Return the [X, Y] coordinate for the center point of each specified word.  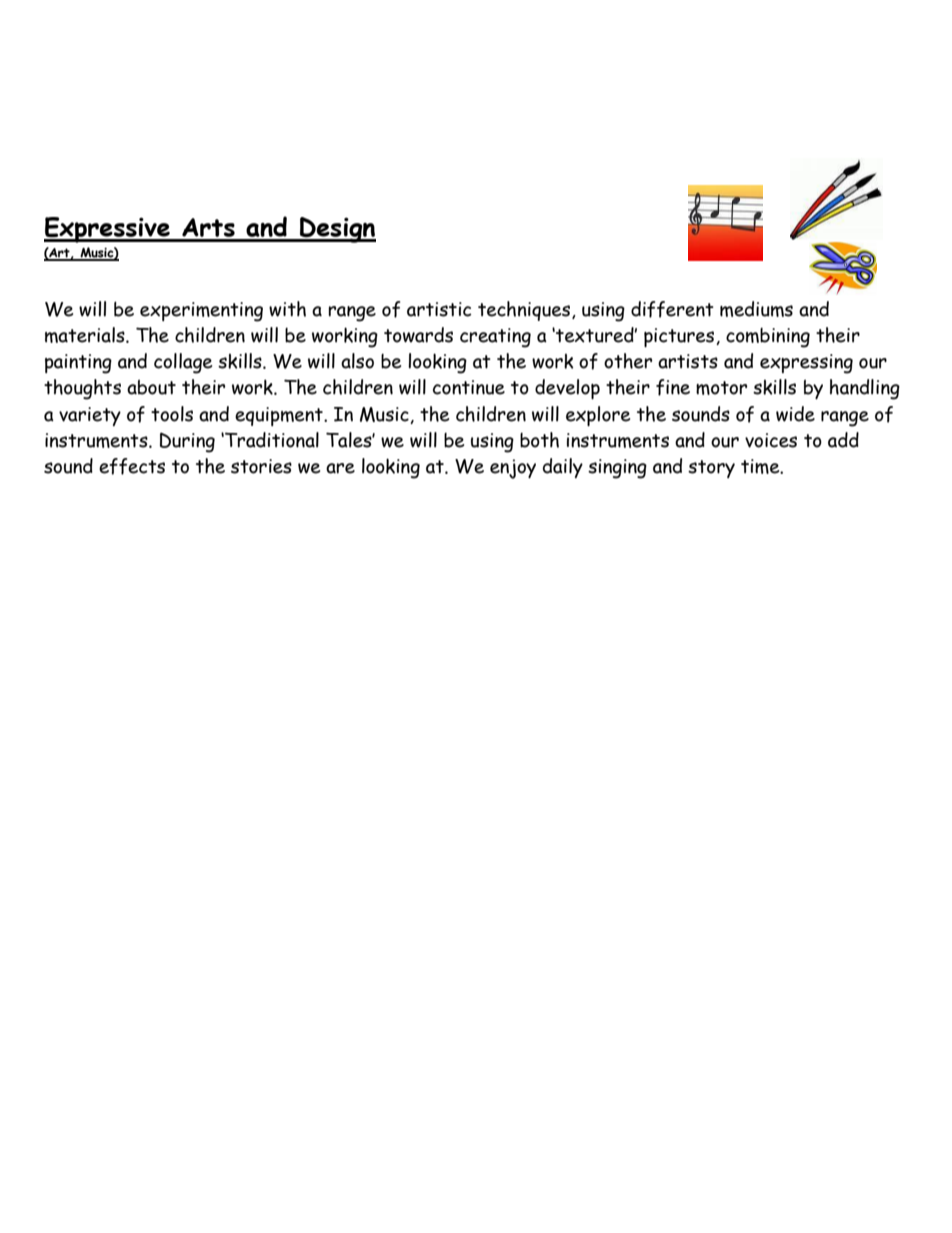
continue [469, 387]
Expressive [108, 230]
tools [172, 414]
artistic [439, 309]
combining [768, 338]
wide [795, 414]
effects [132, 466]
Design [337, 230]
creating [495, 338]
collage [183, 363]
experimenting [201, 312]
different [672, 309]
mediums [756, 309]
